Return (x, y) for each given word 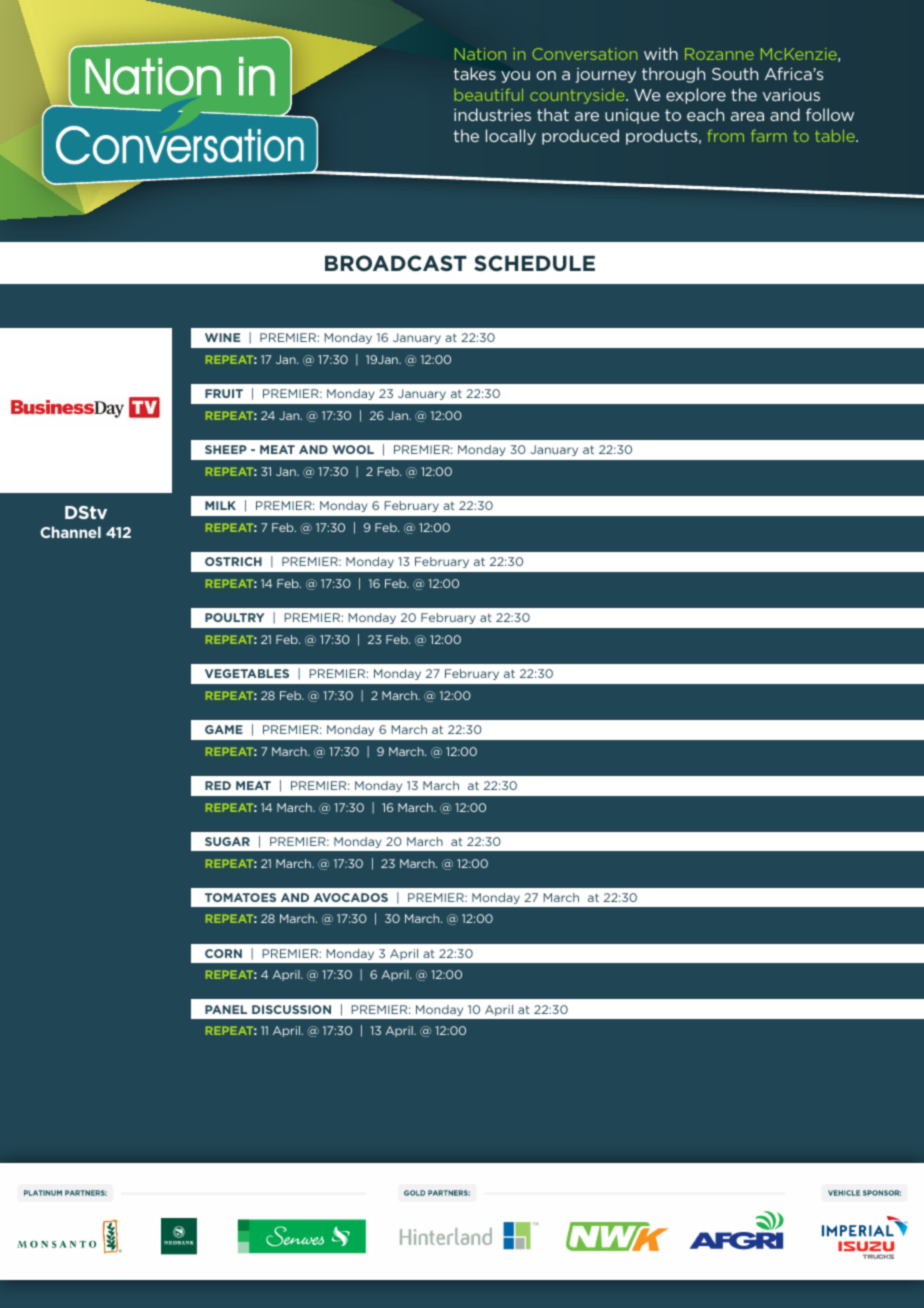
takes (474, 73)
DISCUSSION (291, 1009)
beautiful (489, 95)
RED (218, 785)
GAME (224, 729)
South (735, 73)
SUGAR (227, 841)
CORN (223, 953)
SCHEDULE (534, 263)
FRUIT (224, 393)
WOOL (353, 449)
